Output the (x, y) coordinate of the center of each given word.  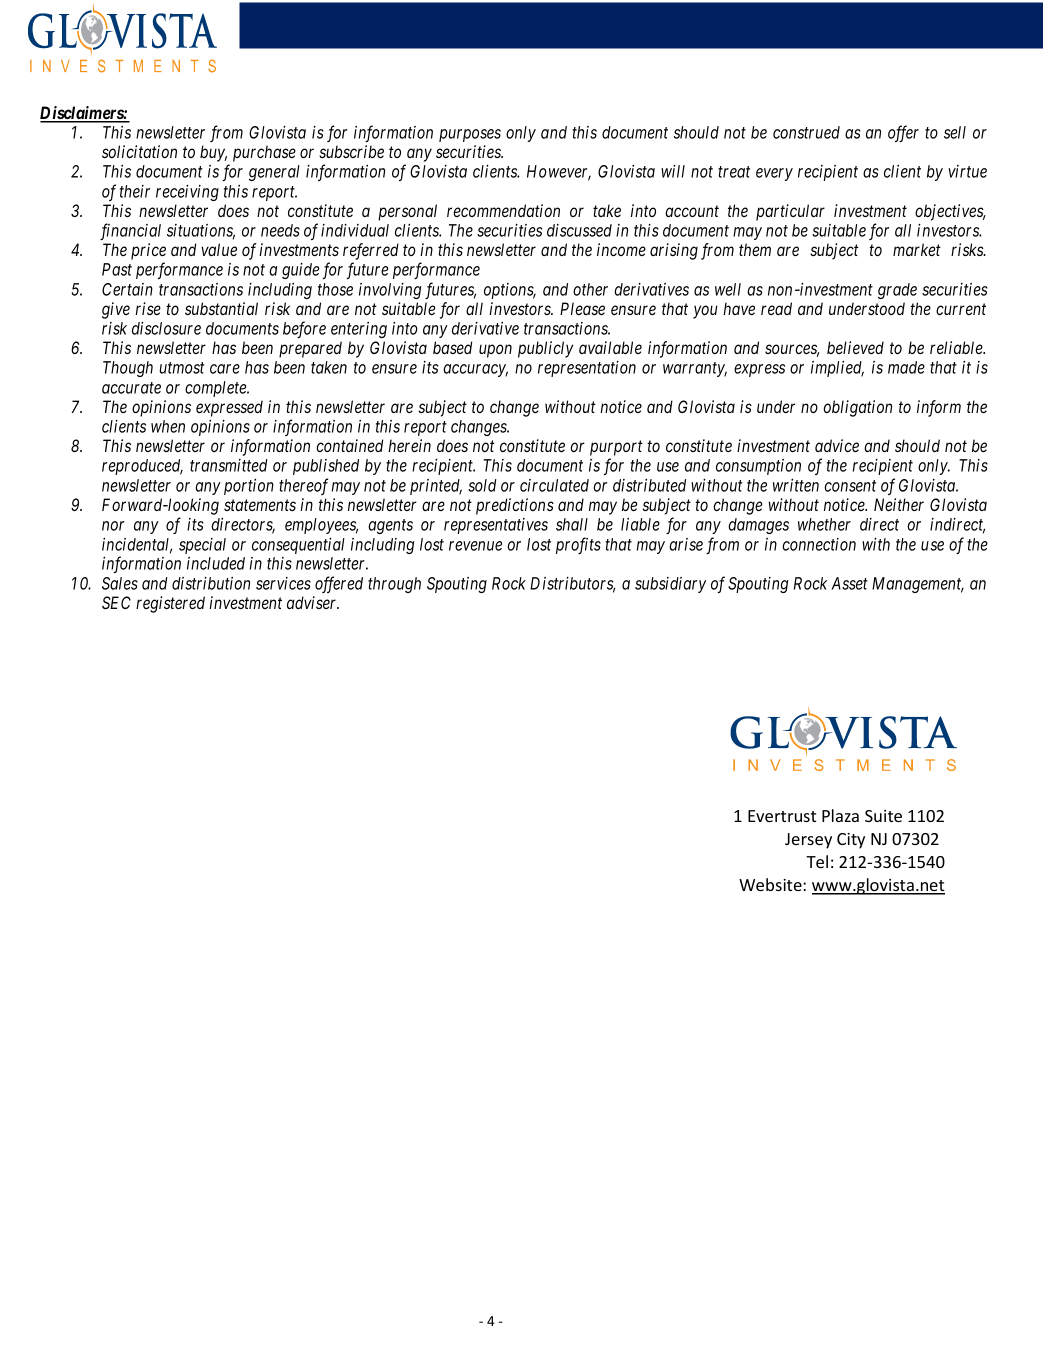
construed (806, 132)
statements (260, 505)
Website (771, 884)
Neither (899, 504)
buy (213, 153)
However (559, 173)
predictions (515, 506)
